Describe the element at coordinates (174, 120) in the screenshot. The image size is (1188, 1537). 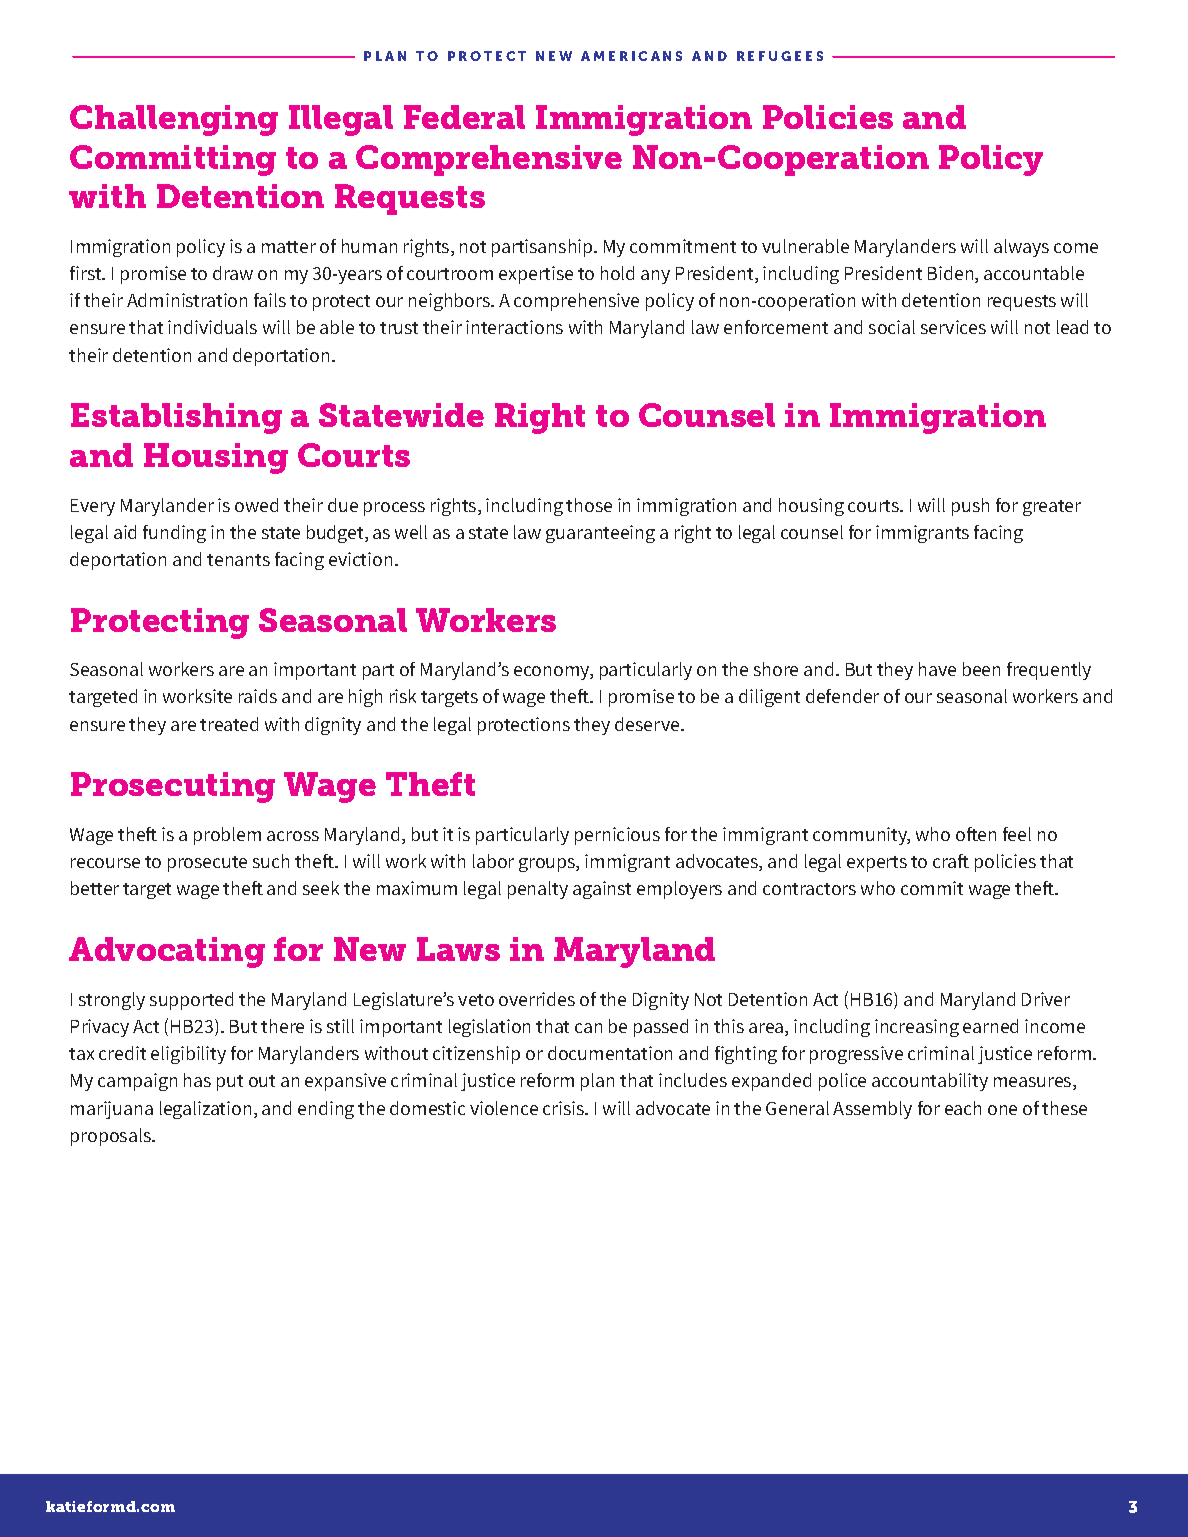
I see `Challenging` at that location.
